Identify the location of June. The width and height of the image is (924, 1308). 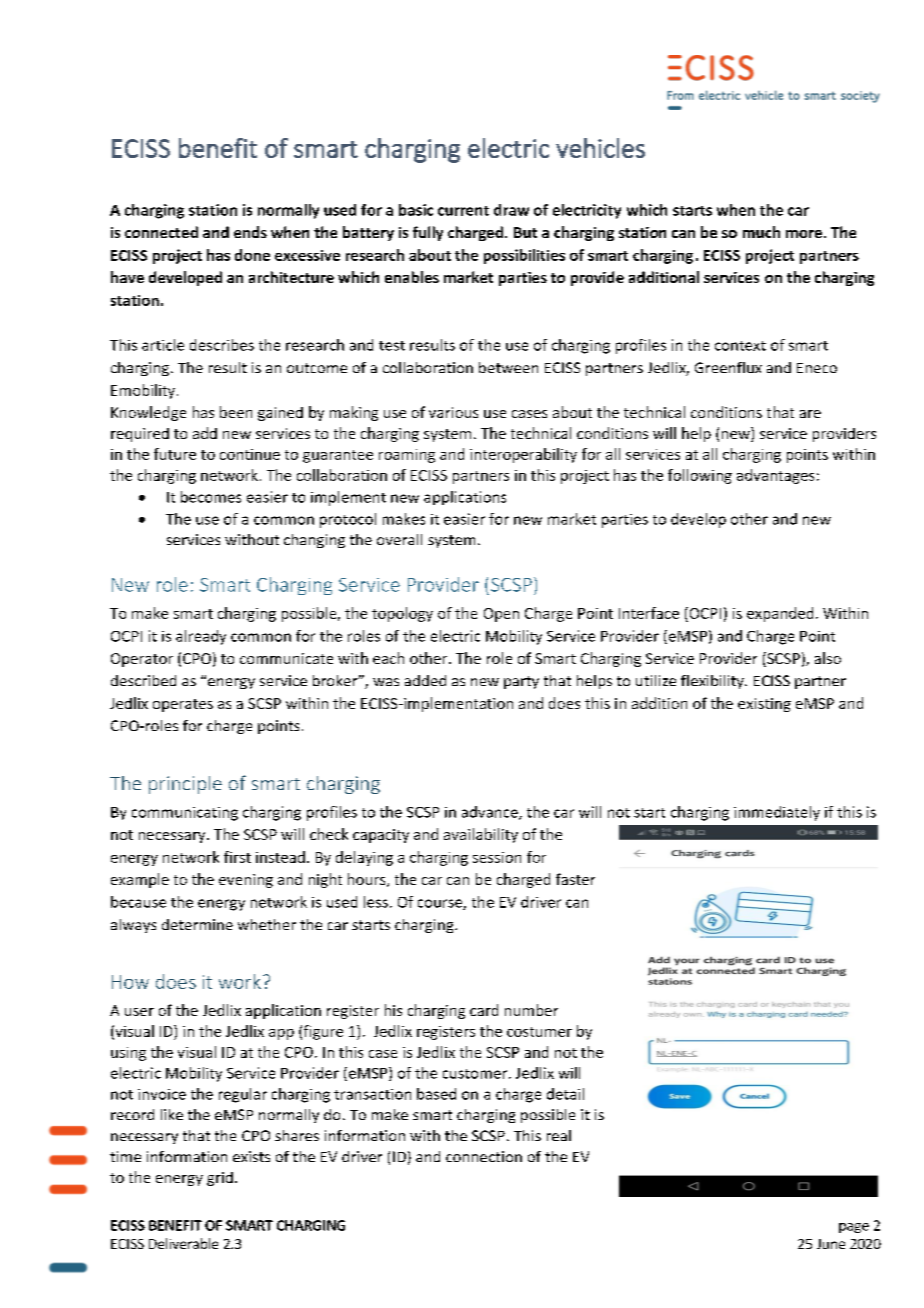
(831, 1244).
